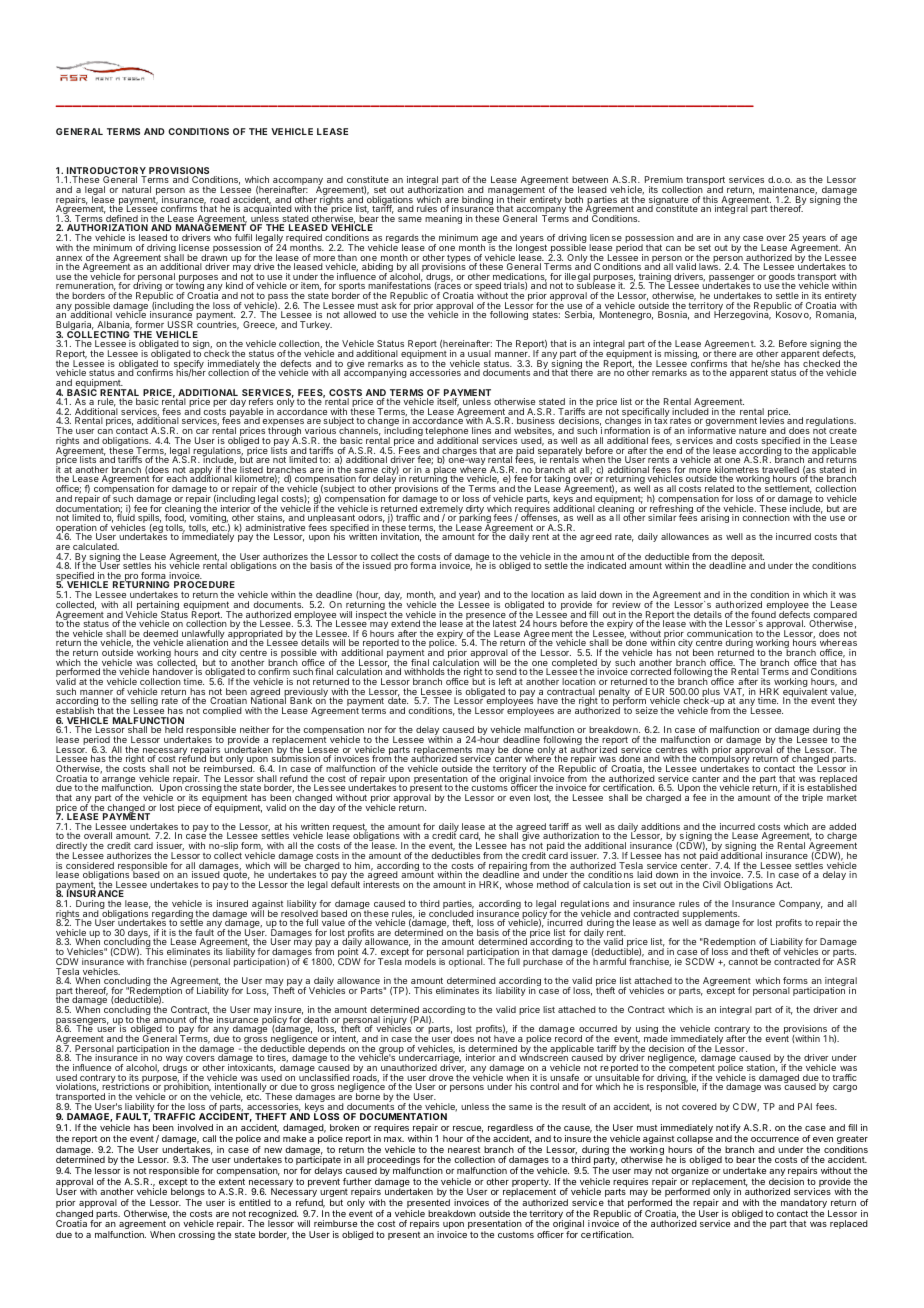 This page has height=1308, width=924. Describe the element at coordinates (664, 179) in the page. I see `Premium` at that location.
